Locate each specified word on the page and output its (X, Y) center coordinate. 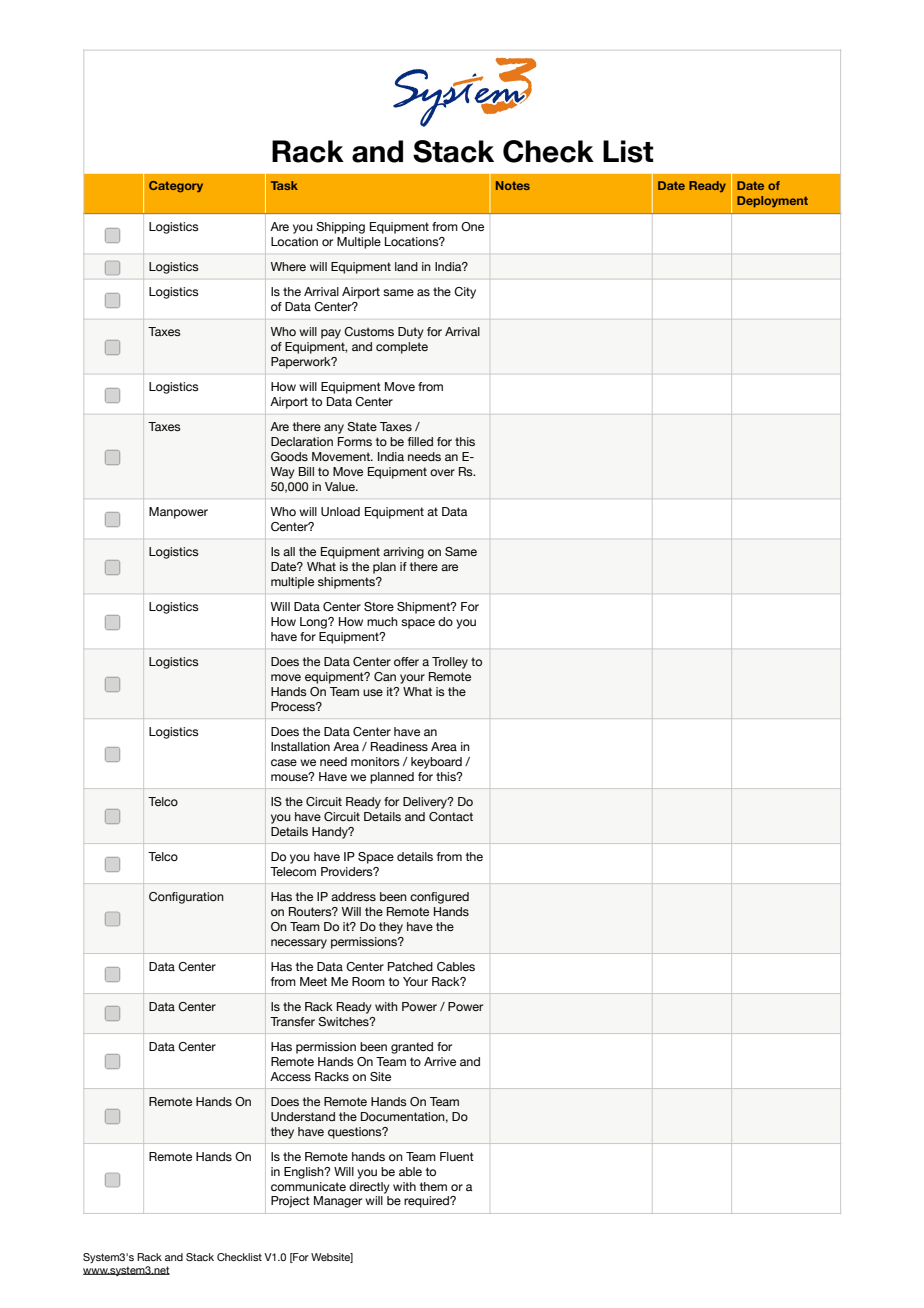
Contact (451, 816)
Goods (289, 456)
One (472, 226)
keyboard (436, 763)
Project (290, 1202)
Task (284, 185)
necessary (299, 944)
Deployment (772, 202)
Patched (410, 966)
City (465, 293)
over (442, 472)
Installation (300, 746)
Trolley (450, 663)
